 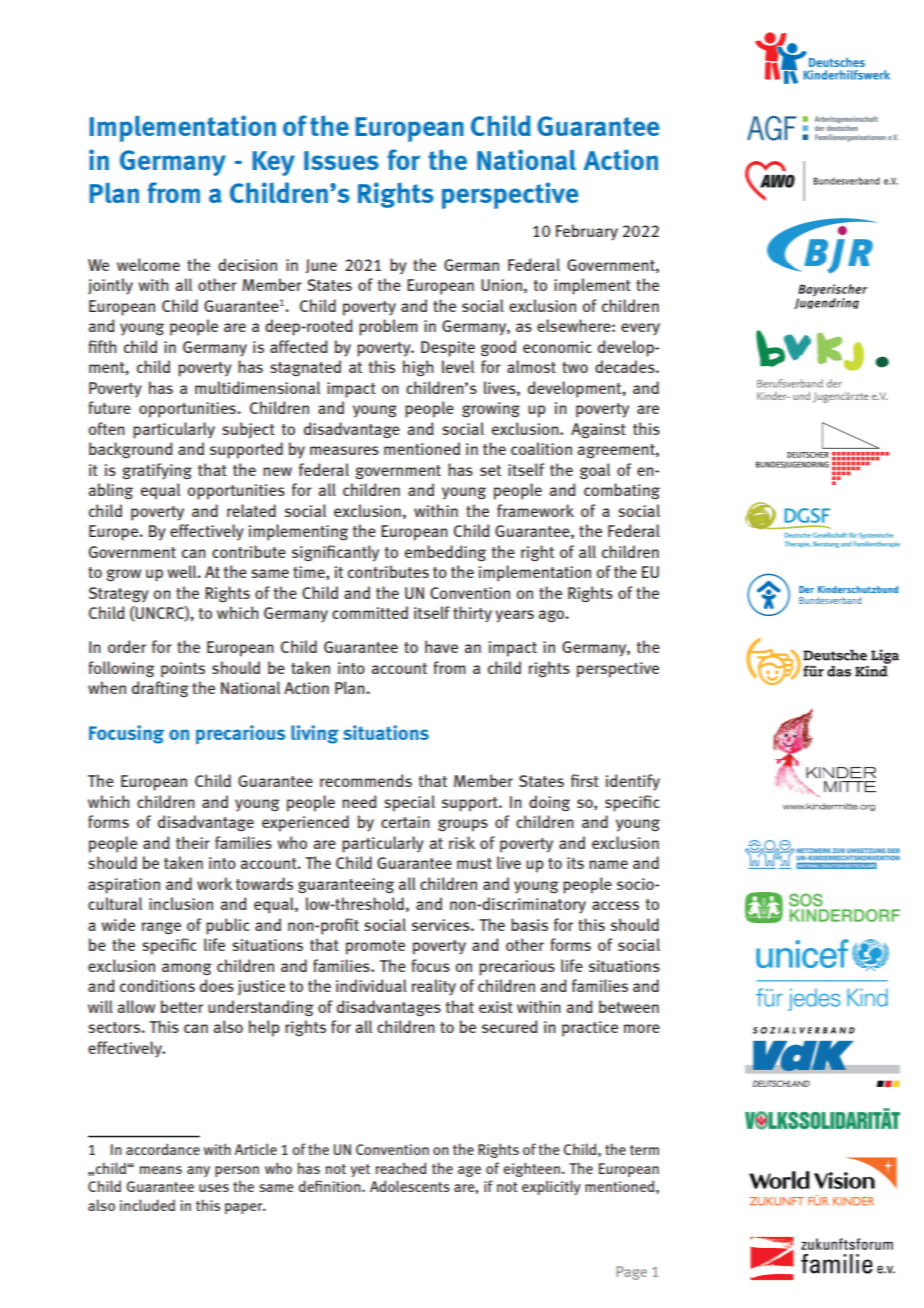 I want to click on Issues, so click(x=341, y=160).
